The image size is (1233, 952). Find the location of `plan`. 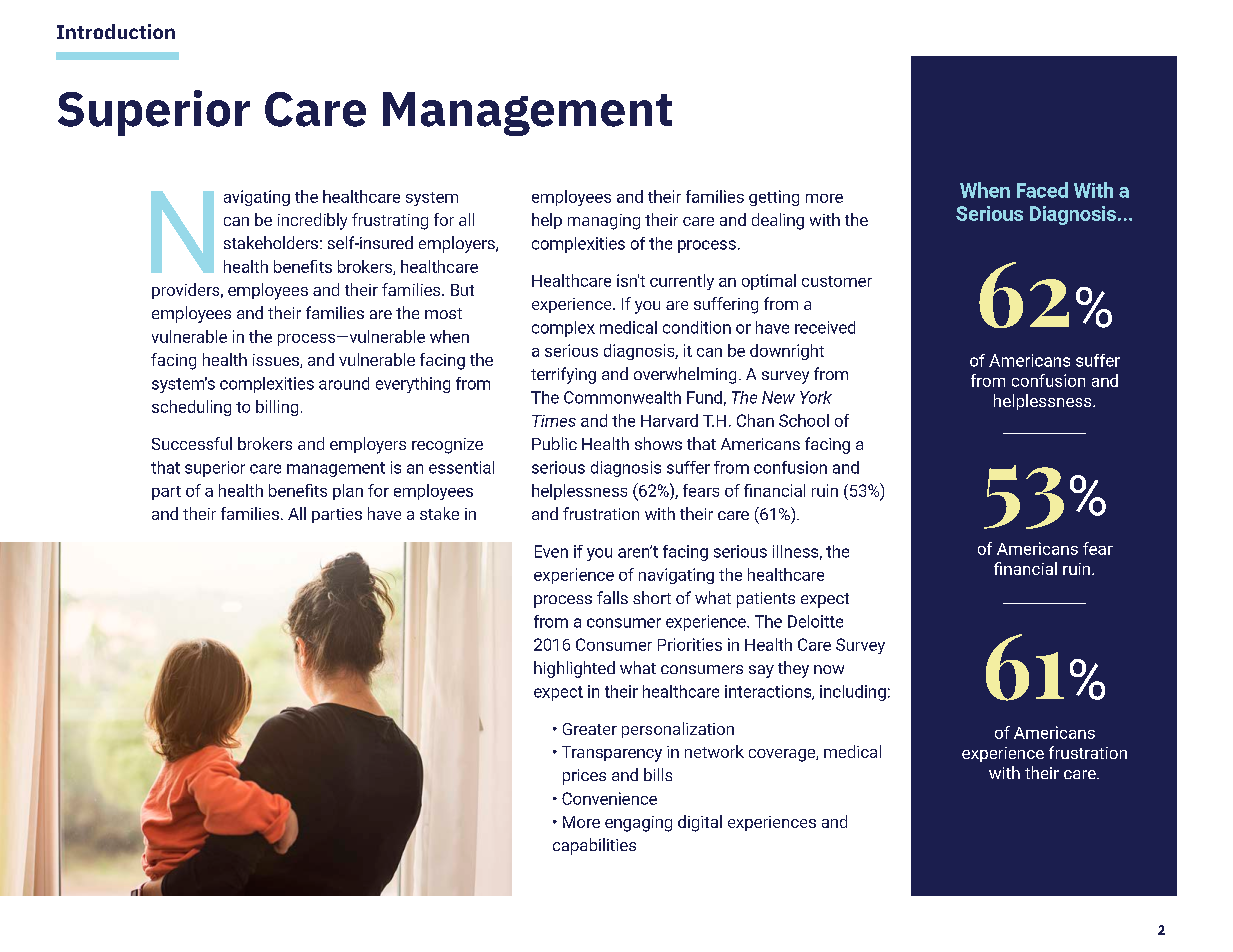

plan is located at coordinates (348, 492).
